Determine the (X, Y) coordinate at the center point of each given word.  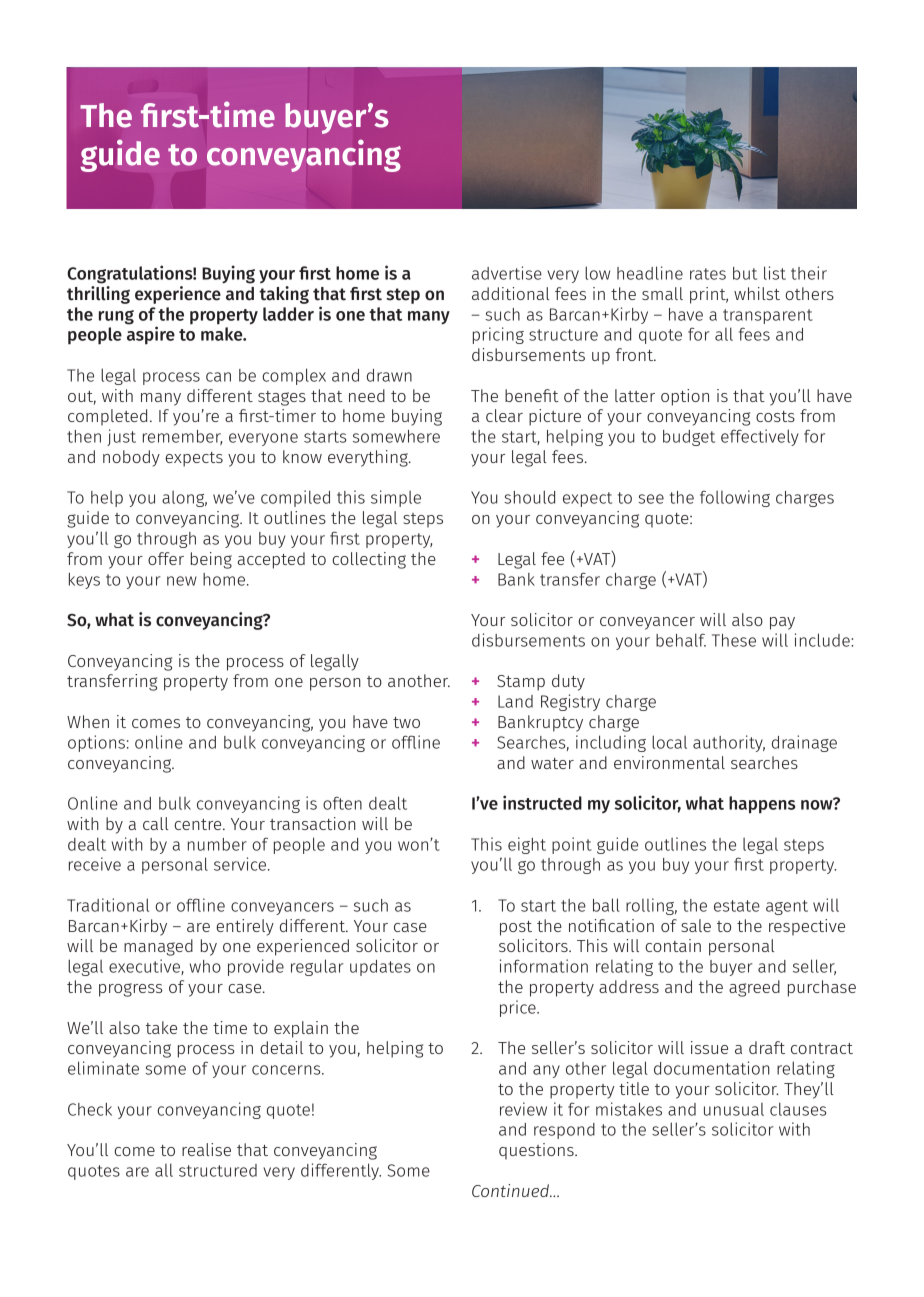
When (88, 721)
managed (158, 947)
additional (511, 293)
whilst (757, 293)
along (184, 499)
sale (696, 925)
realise (206, 1149)
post (516, 928)
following (735, 498)
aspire (151, 334)
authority (729, 743)
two (406, 722)
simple (396, 498)
